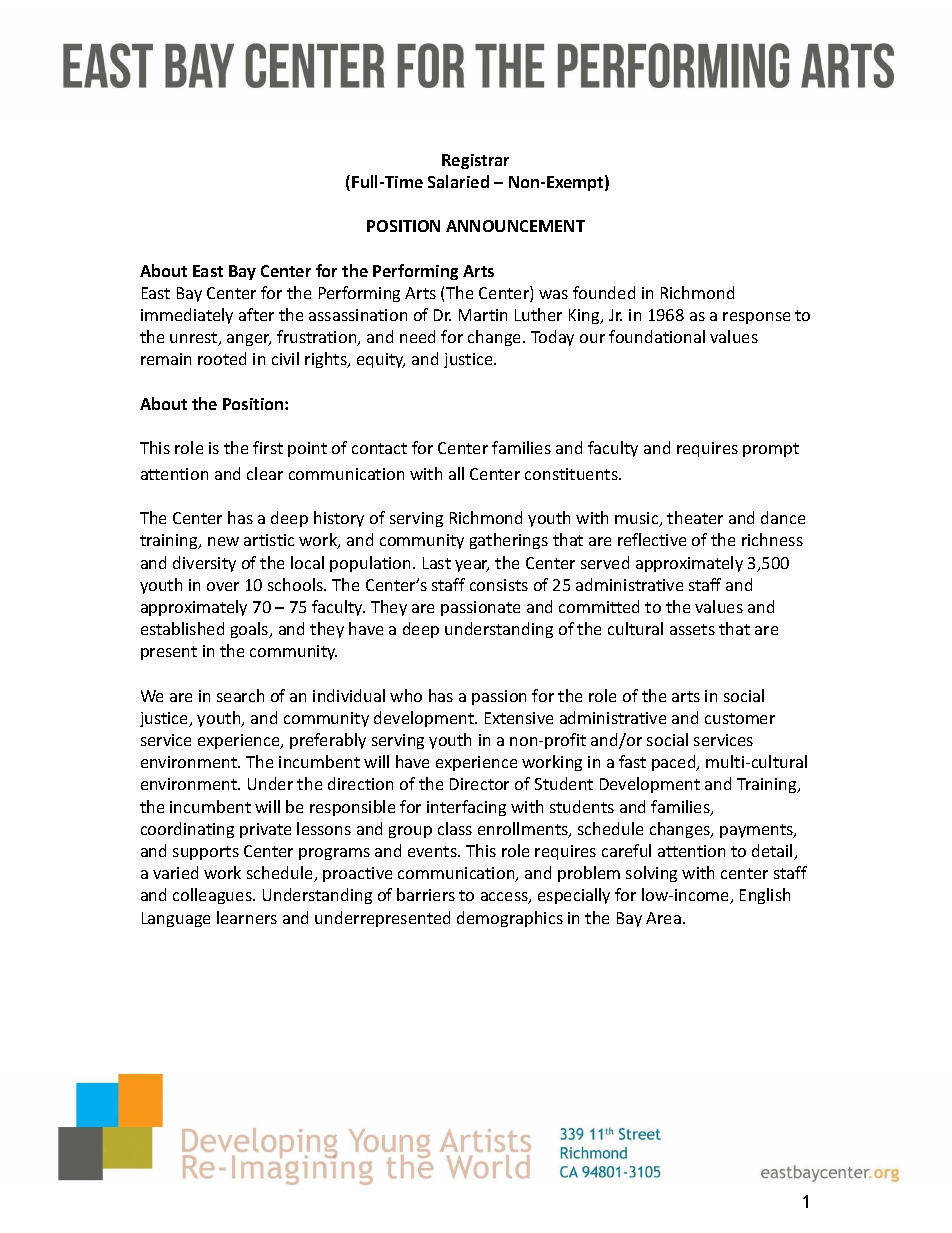 The image size is (952, 1233). Describe the element at coordinates (519, 718) in the screenshot. I see `Extensive` at that location.
